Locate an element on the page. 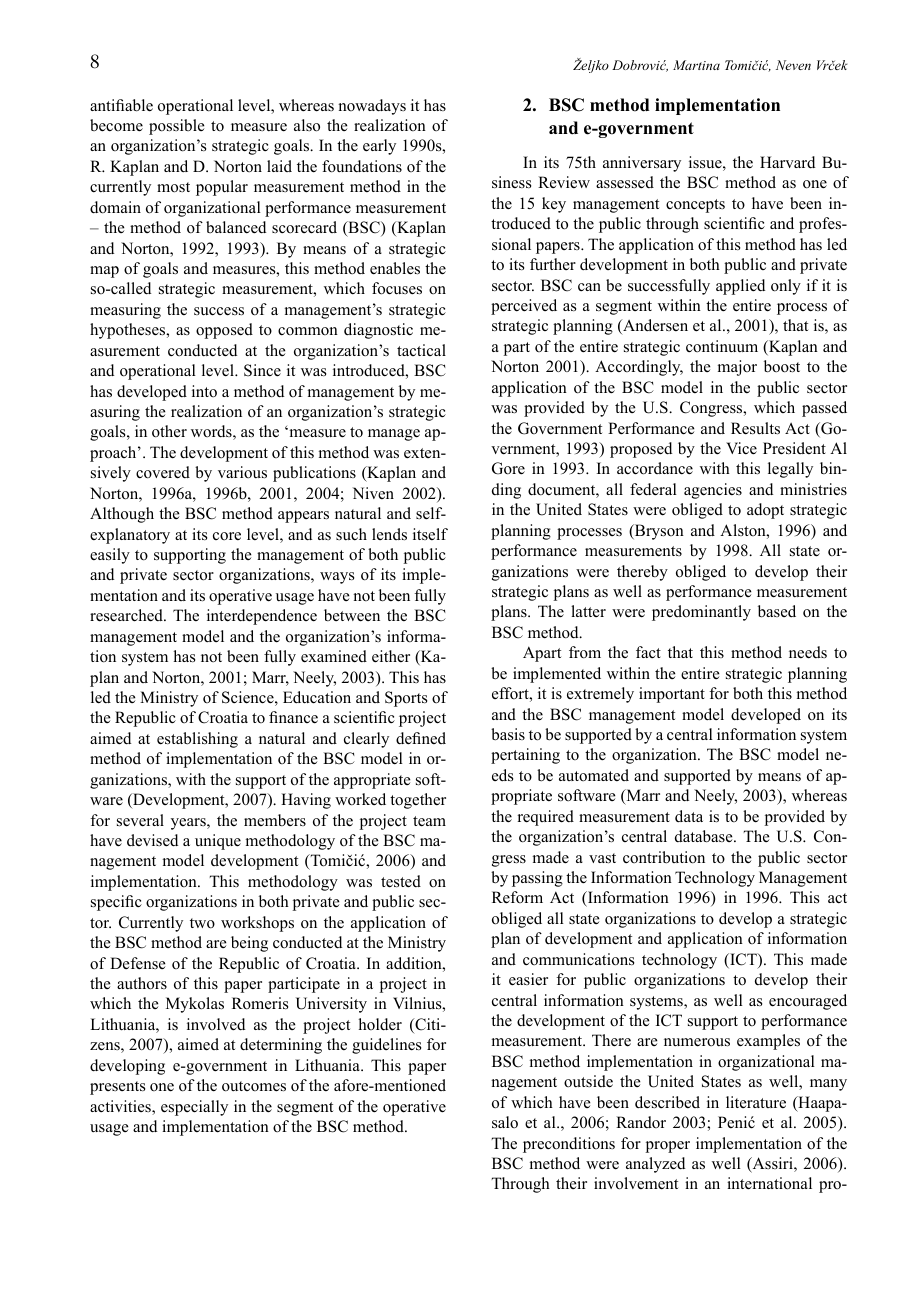 The height and width of the document is (1308, 924). literature is located at coordinates (756, 1102).
